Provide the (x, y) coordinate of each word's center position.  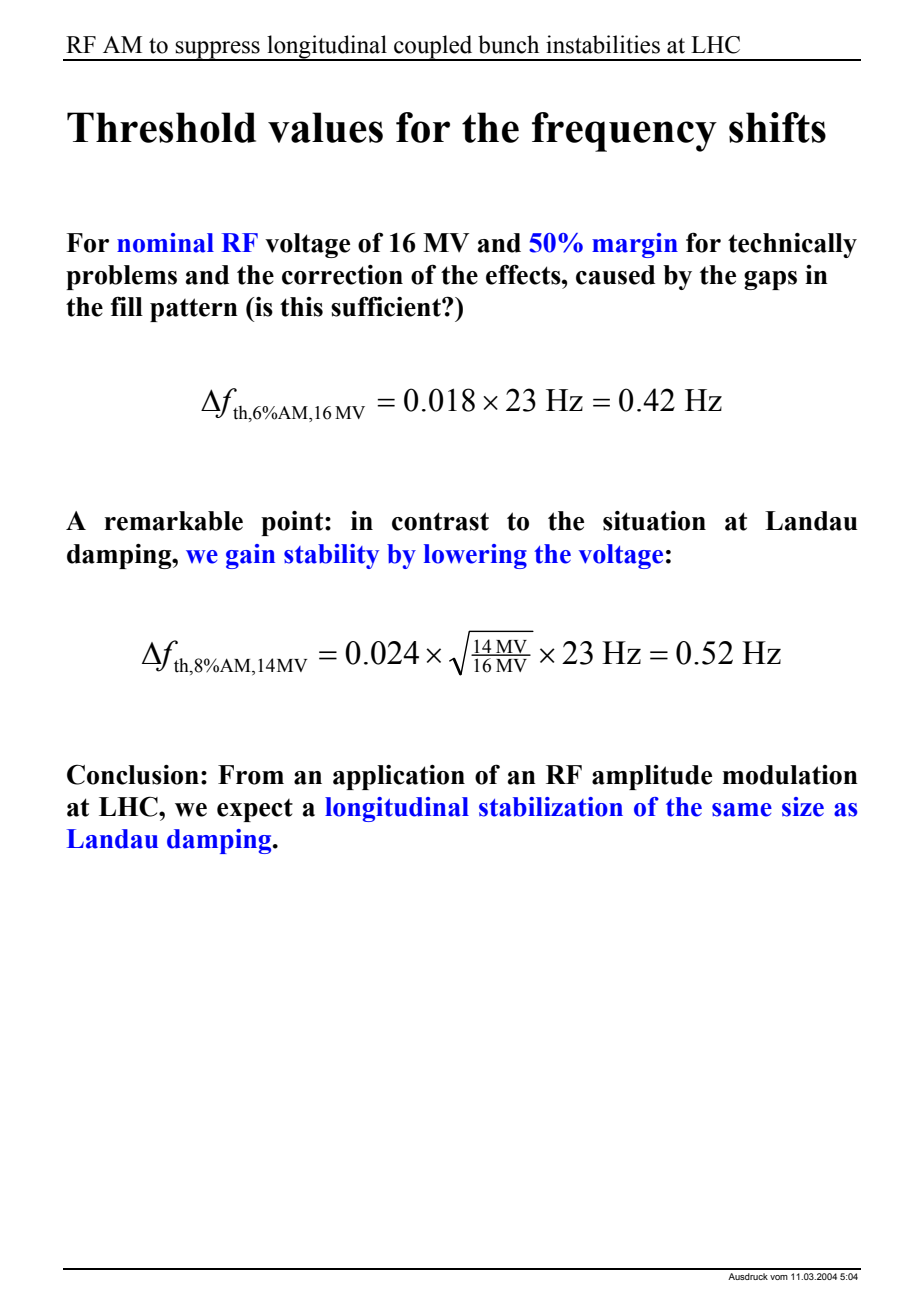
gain (250, 556)
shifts (777, 127)
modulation (790, 775)
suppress (218, 50)
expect (255, 810)
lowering (475, 556)
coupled (433, 47)
